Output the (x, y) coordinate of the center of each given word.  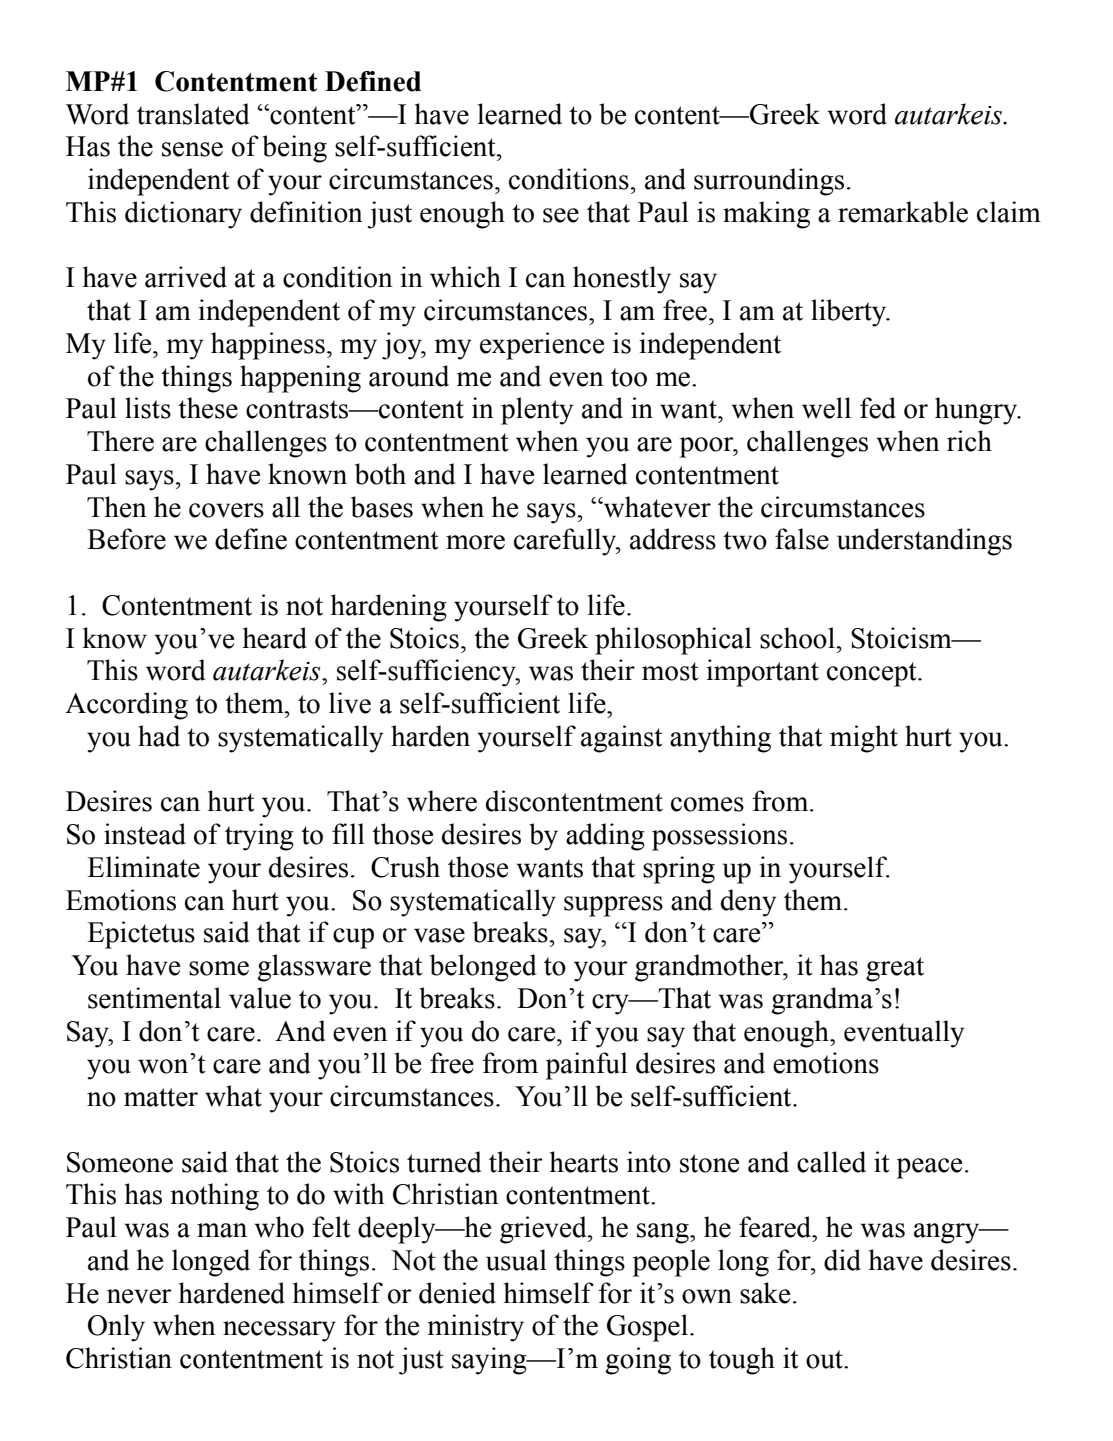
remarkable (903, 212)
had (159, 736)
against (622, 739)
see (561, 215)
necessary (279, 1331)
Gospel (647, 1328)
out (825, 1359)
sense (192, 149)
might (864, 739)
